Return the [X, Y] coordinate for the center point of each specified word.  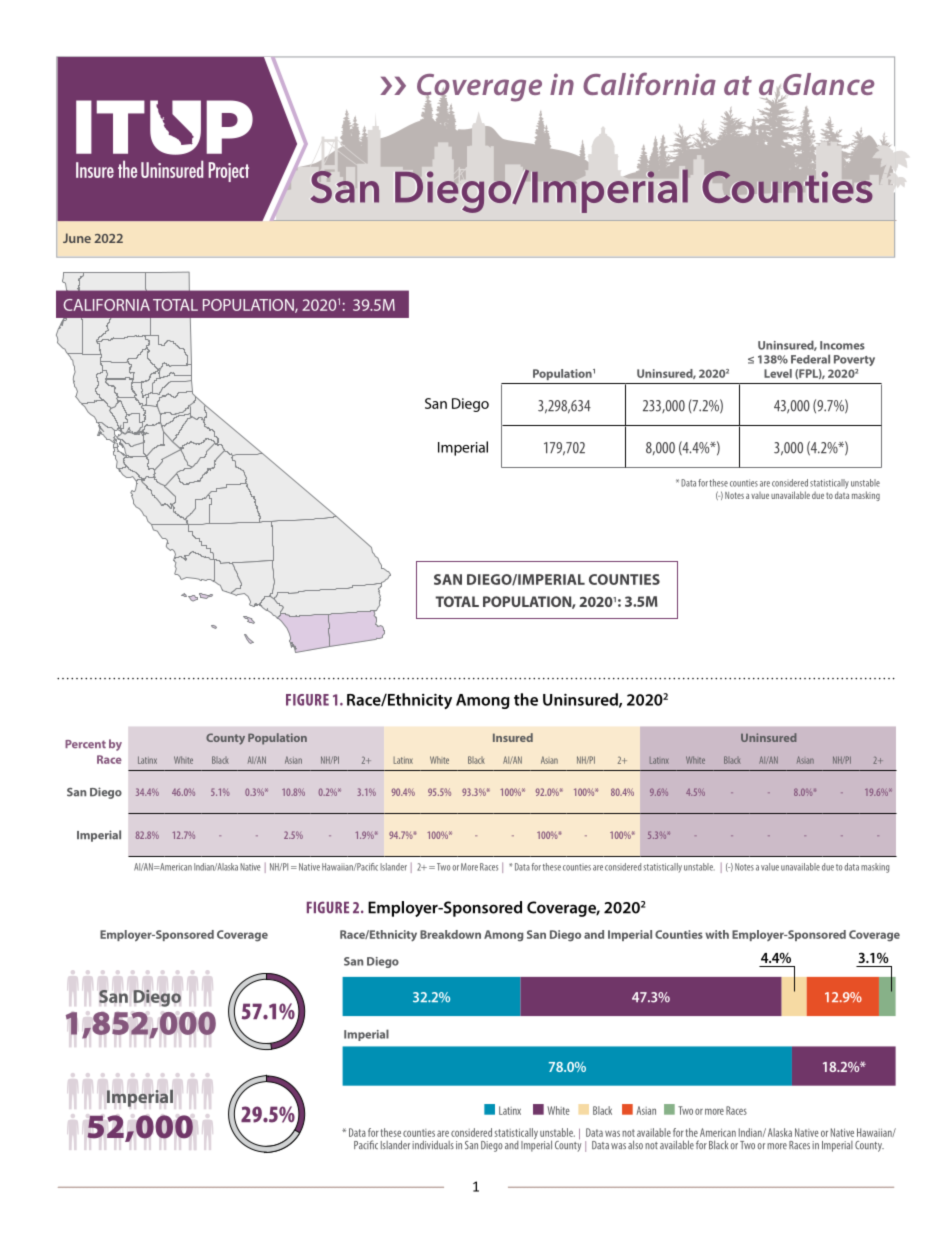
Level [778, 373]
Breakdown [450, 934]
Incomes [842, 345]
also [635, 1144]
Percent [85, 744]
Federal [810, 359]
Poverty [854, 360]
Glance [827, 85]
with [717, 934]
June [77, 238]
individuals [433, 1144]
